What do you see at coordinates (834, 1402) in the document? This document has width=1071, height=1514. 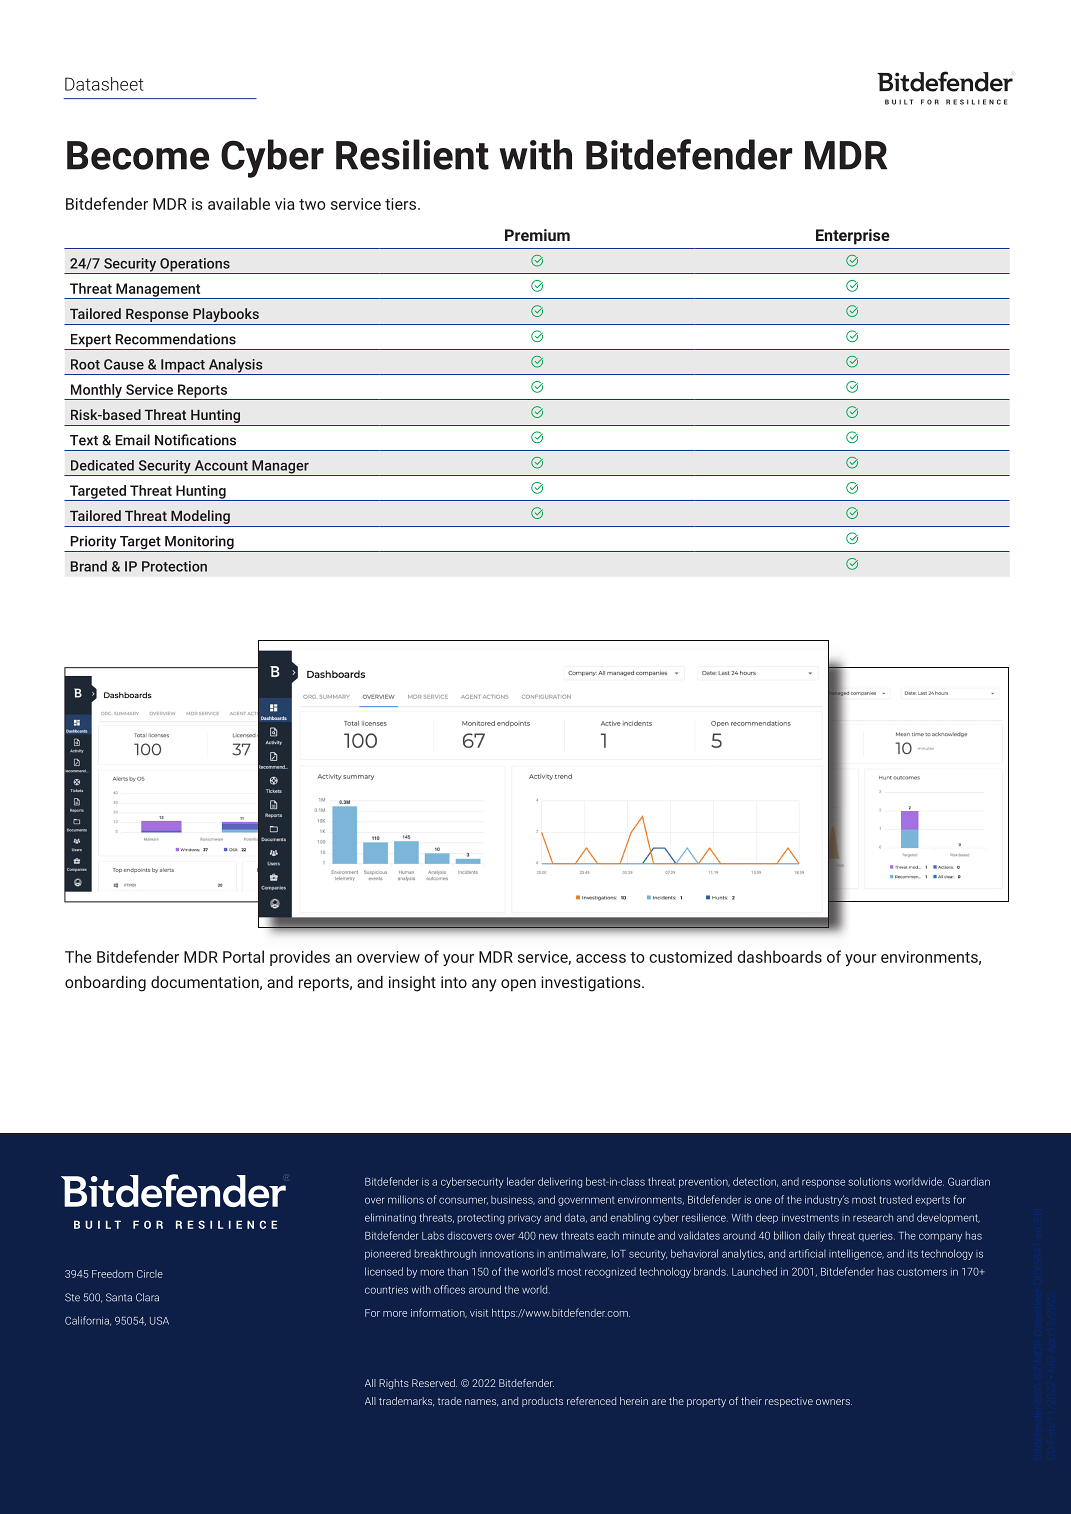 I see `owners` at bounding box center [834, 1402].
